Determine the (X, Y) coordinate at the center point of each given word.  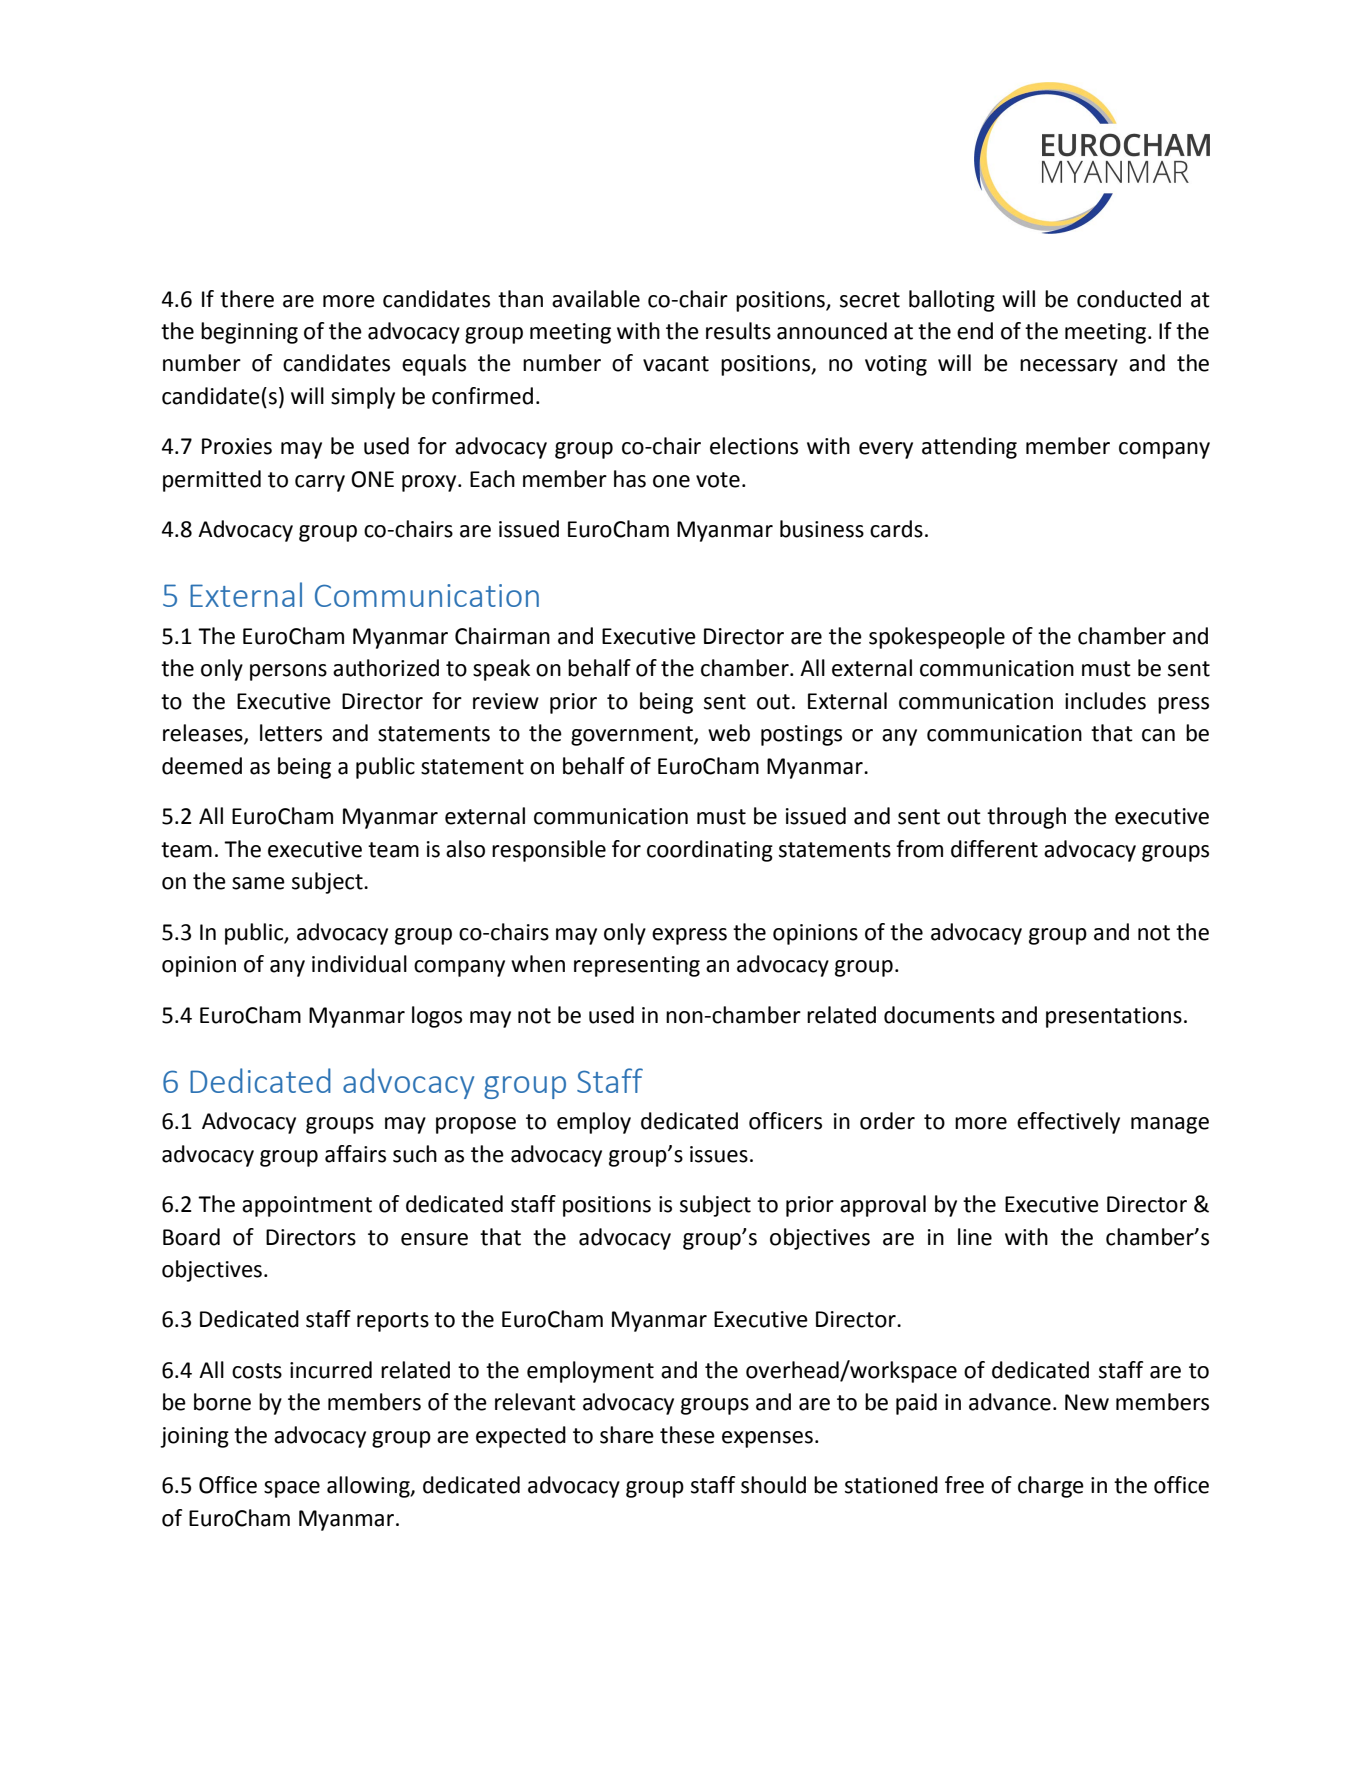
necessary (1069, 367)
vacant (676, 364)
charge (1051, 1487)
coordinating (710, 851)
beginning (249, 333)
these (687, 1435)
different (994, 849)
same (258, 883)
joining (194, 1437)
